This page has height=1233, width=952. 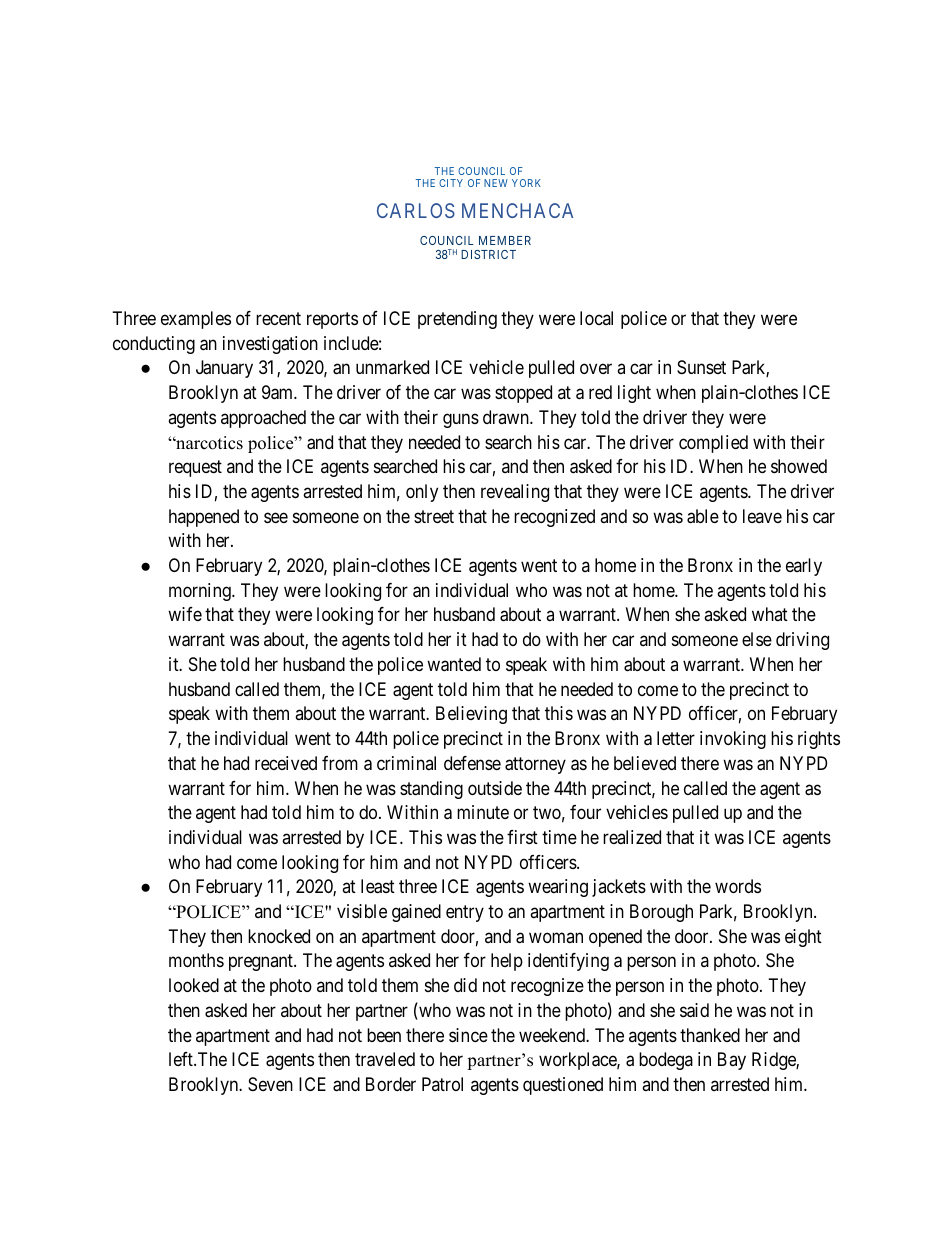 I want to click on else, so click(x=757, y=639).
